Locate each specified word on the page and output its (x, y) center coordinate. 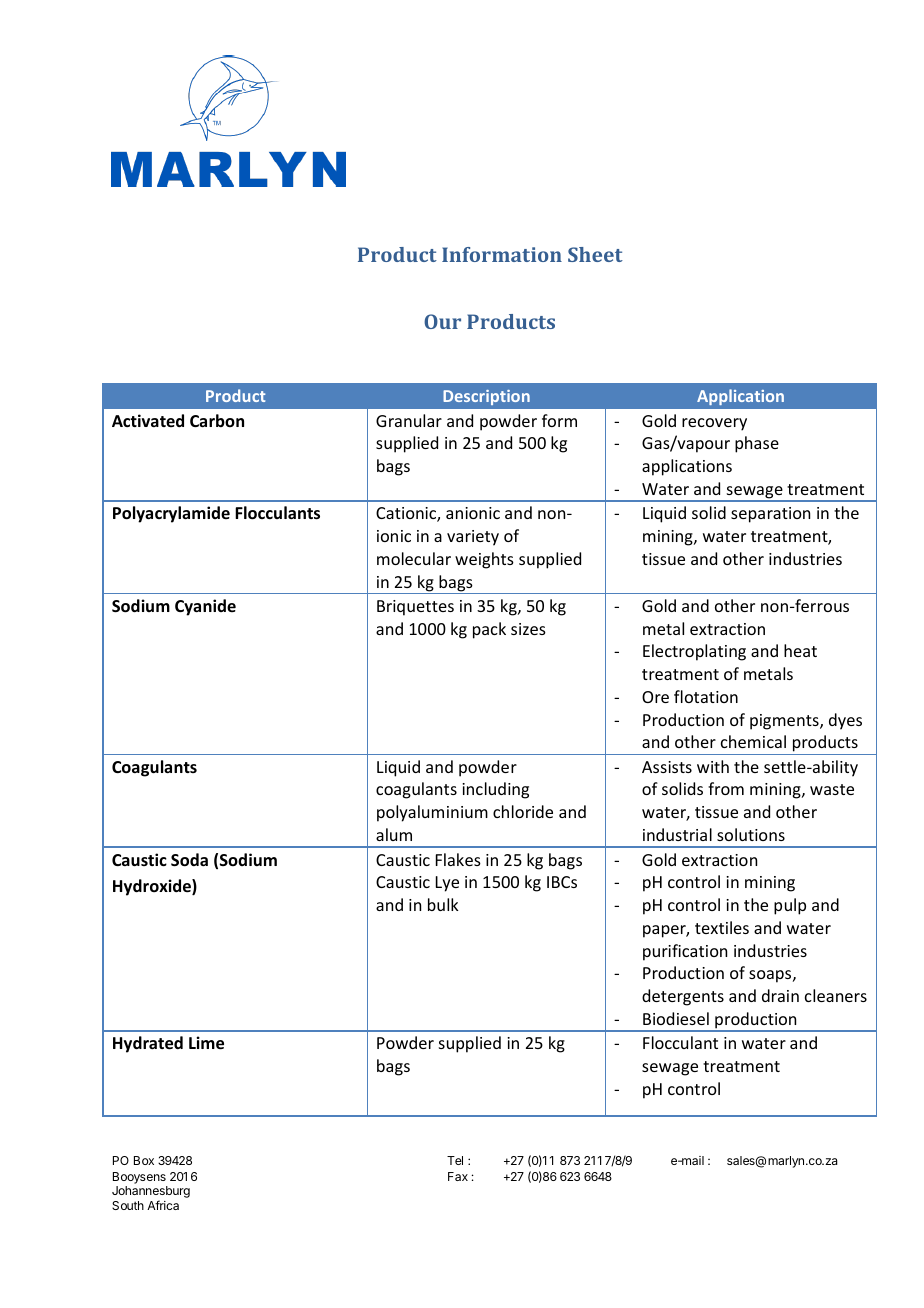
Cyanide (205, 607)
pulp (790, 906)
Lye (447, 884)
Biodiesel (676, 1018)
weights (484, 560)
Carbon (217, 420)
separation (770, 515)
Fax (458, 1176)
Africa (163, 1205)
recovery (714, 424)
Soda (189, 860)
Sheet (595, 254)
